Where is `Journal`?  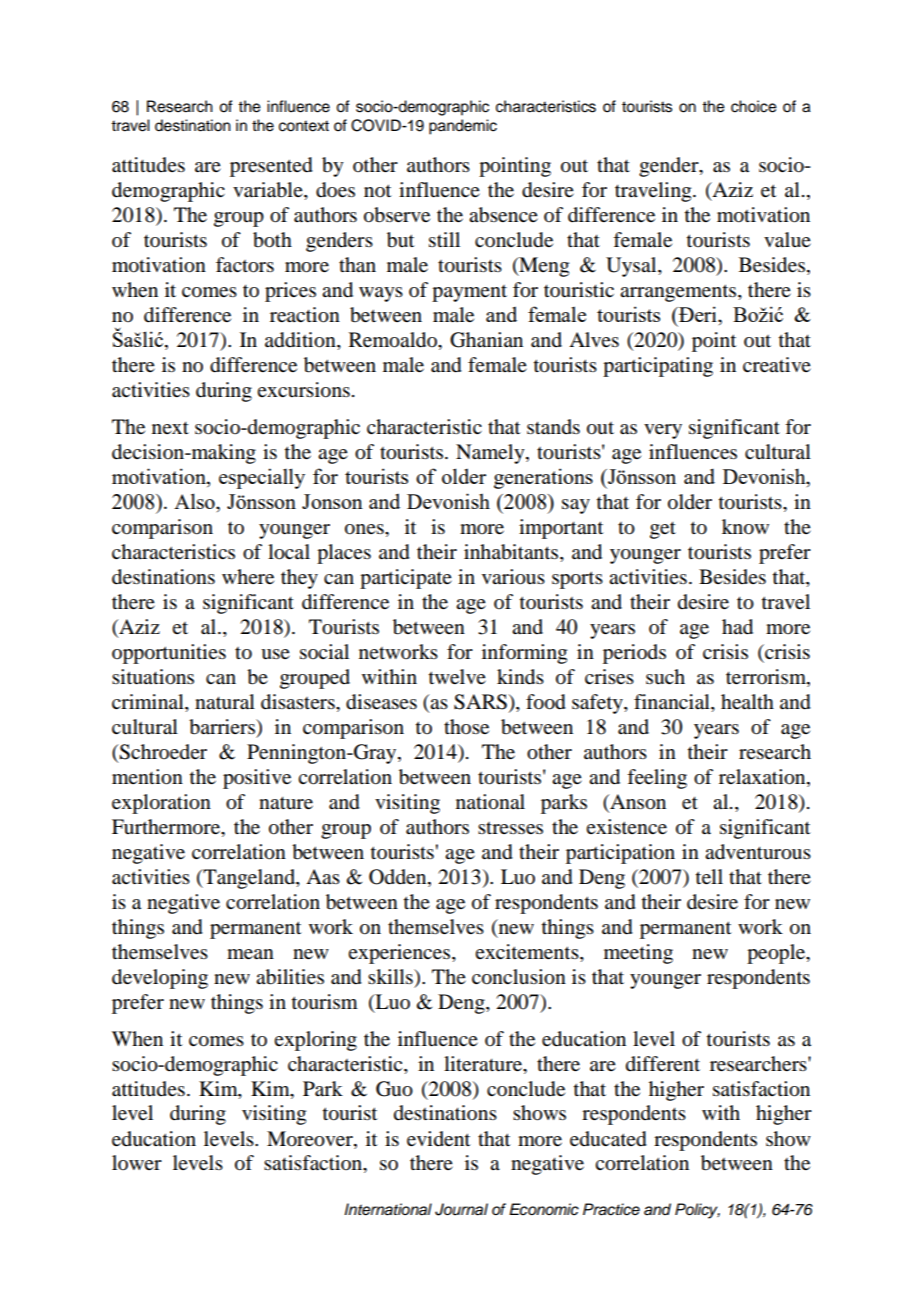 Journal is located at coordinates (461, 1209).
